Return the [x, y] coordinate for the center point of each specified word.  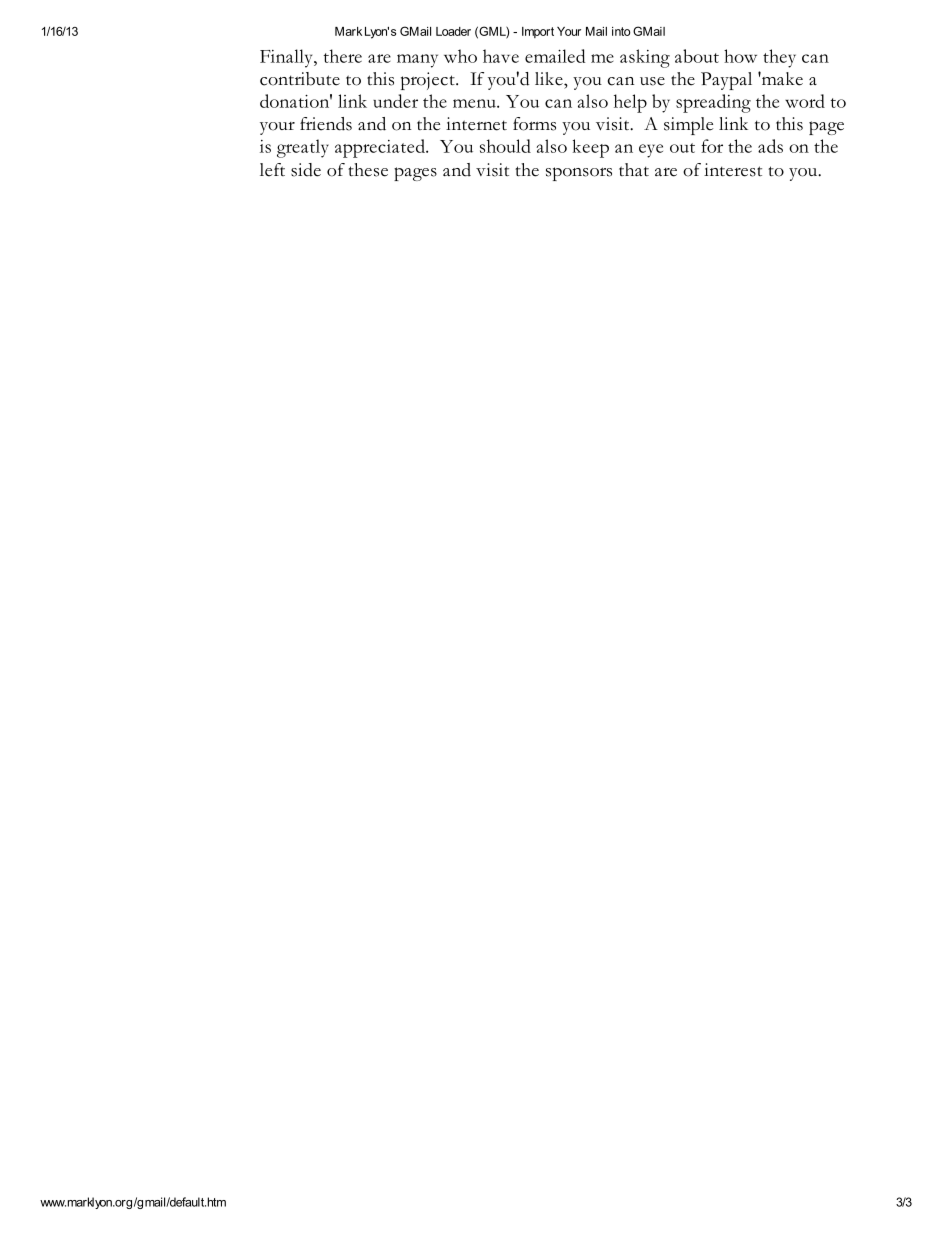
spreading [713, 103]
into [621, 31]
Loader [453, 31]
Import [538, 32]
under [395, 101]
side [306, 170]
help [630, 103]
